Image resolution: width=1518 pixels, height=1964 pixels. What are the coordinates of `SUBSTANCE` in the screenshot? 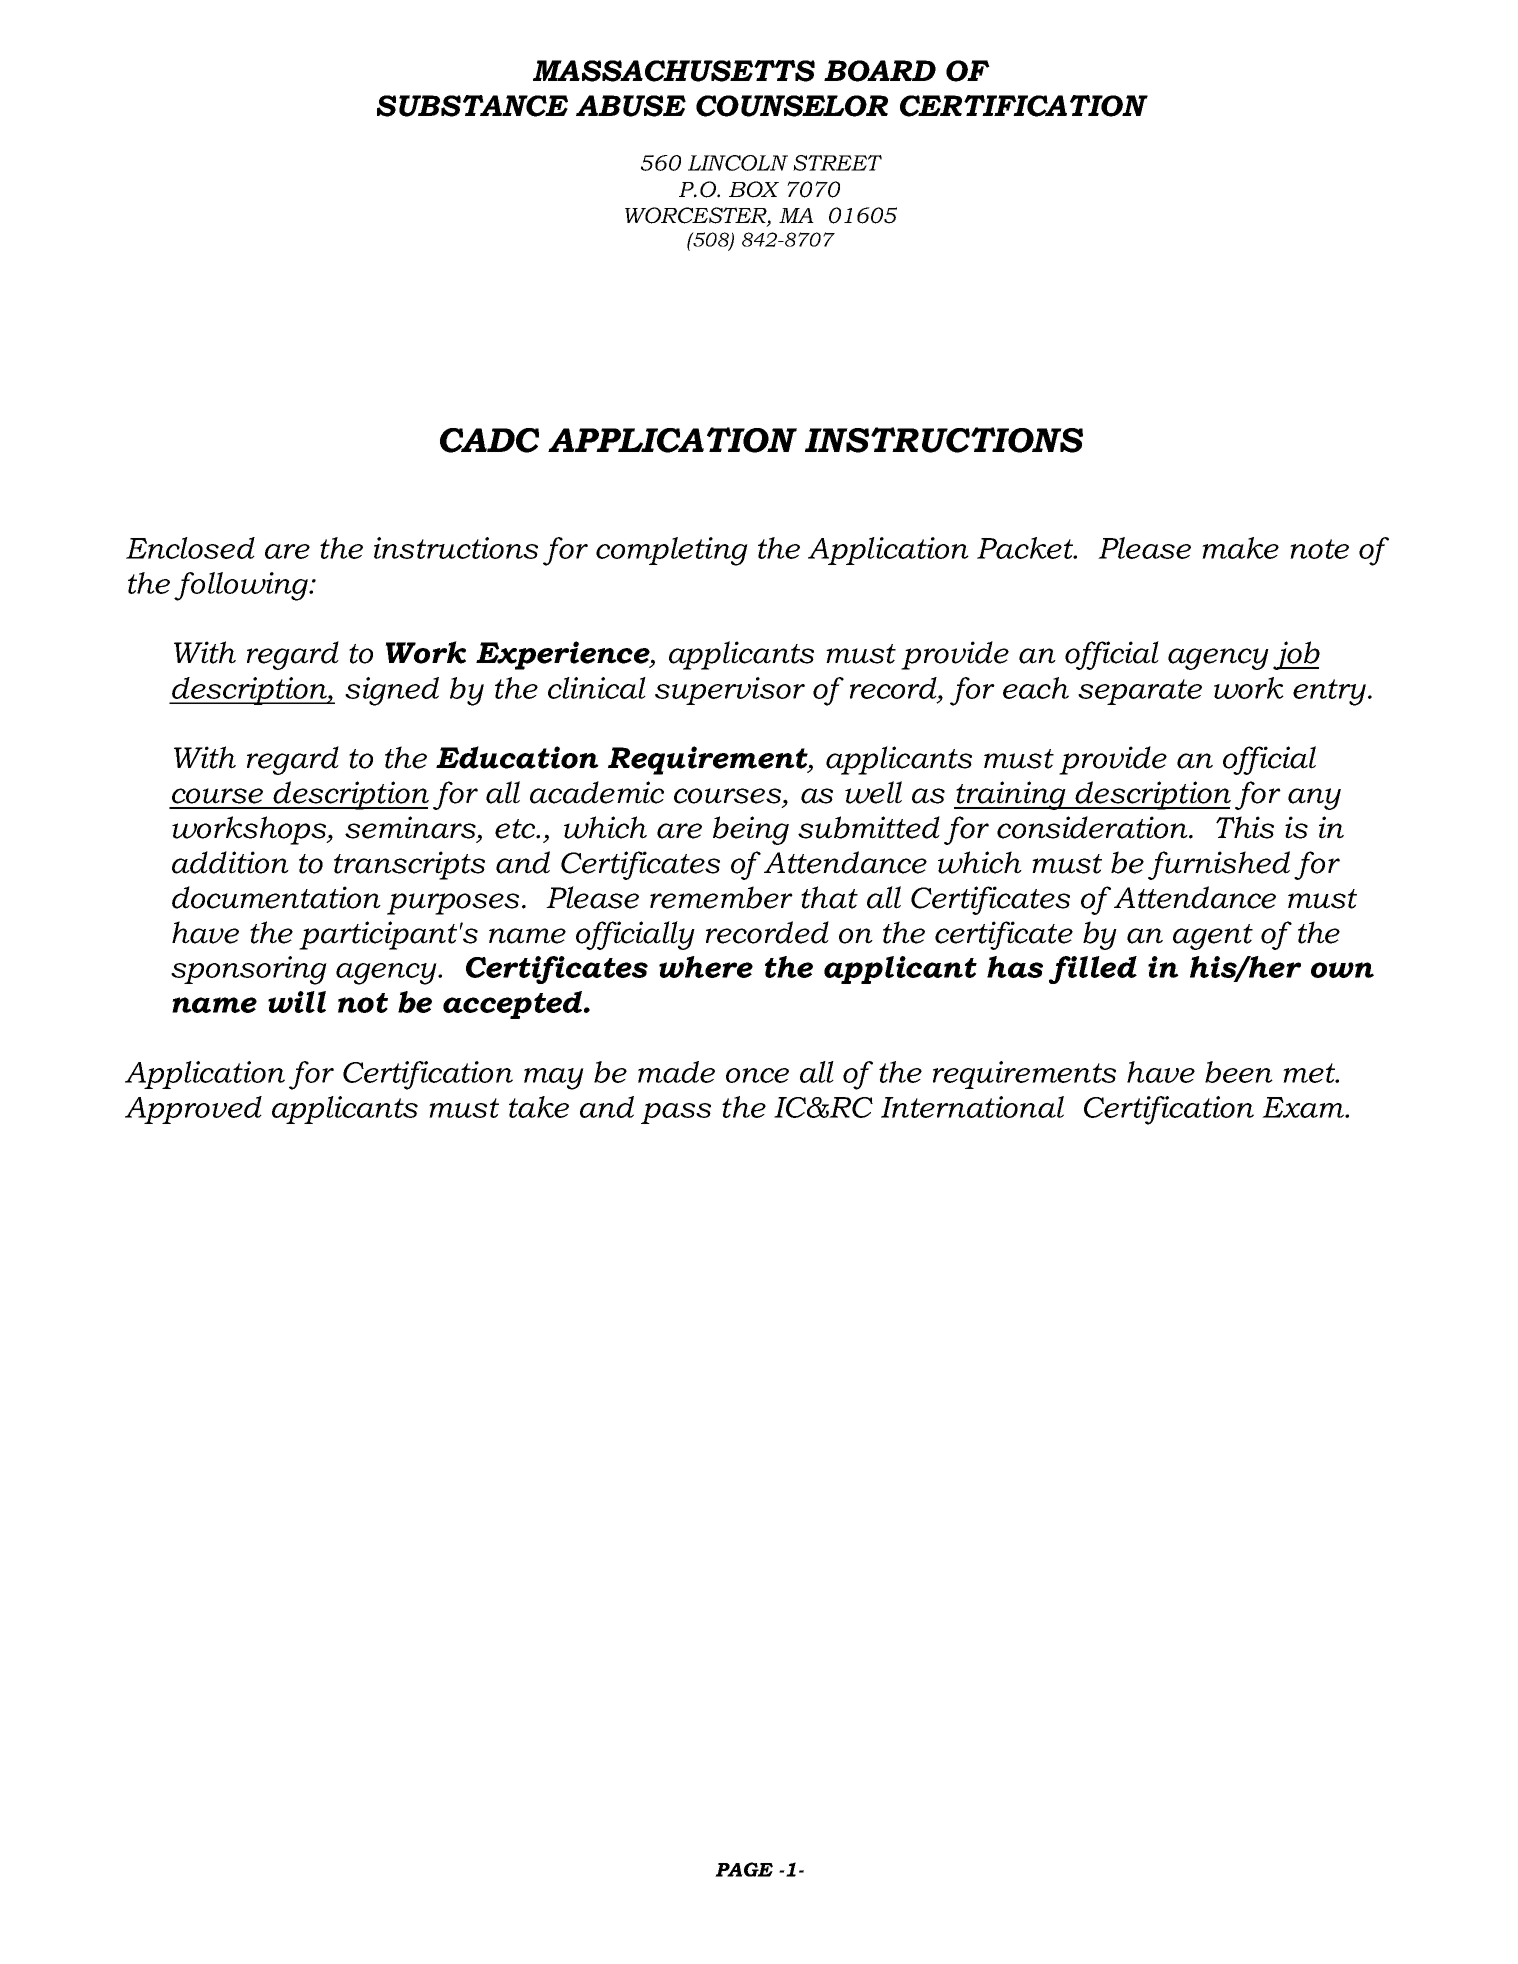 It's located at (472, 106).
